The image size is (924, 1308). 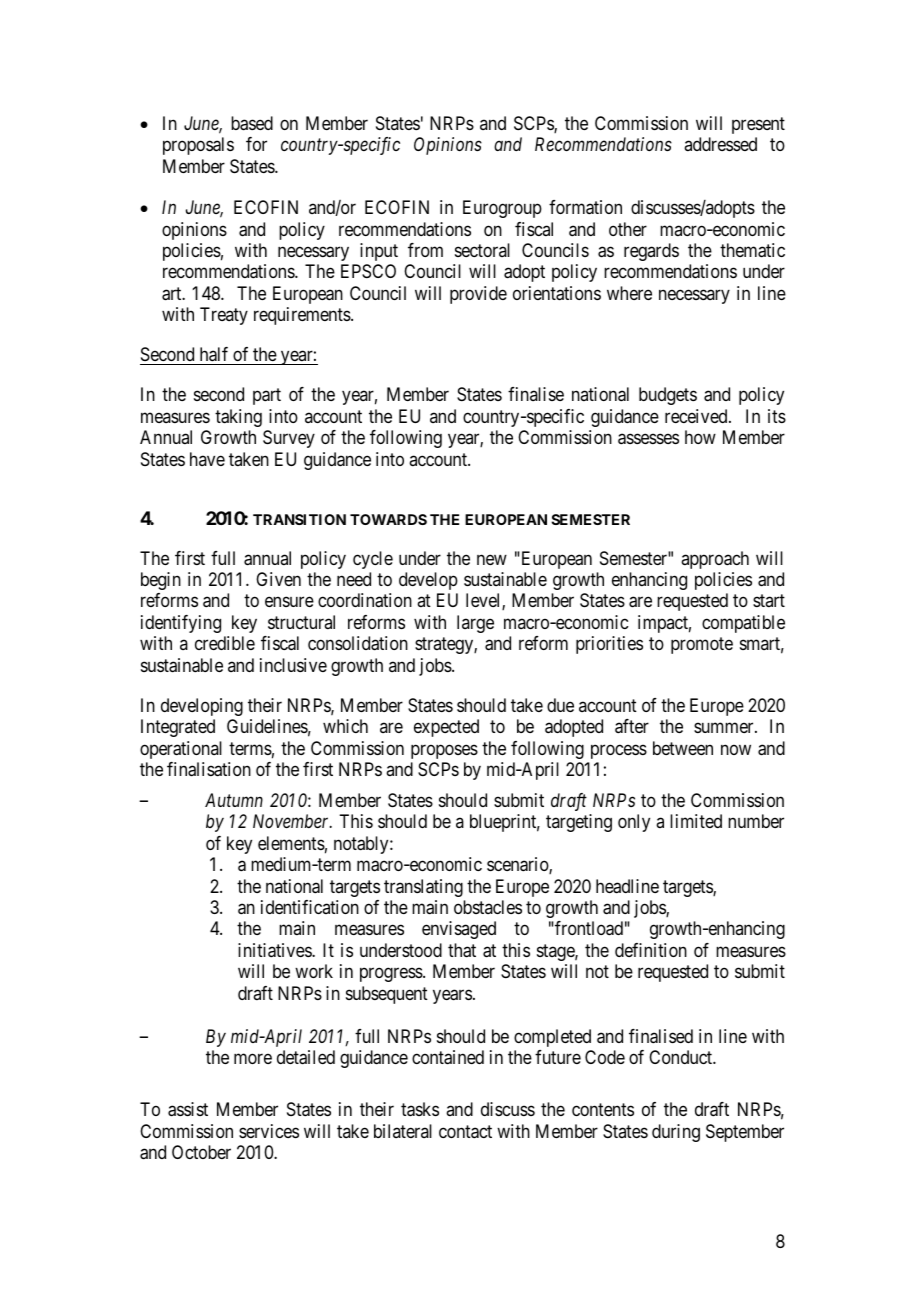 I want to click on elements, so click(x=291, y=843).
